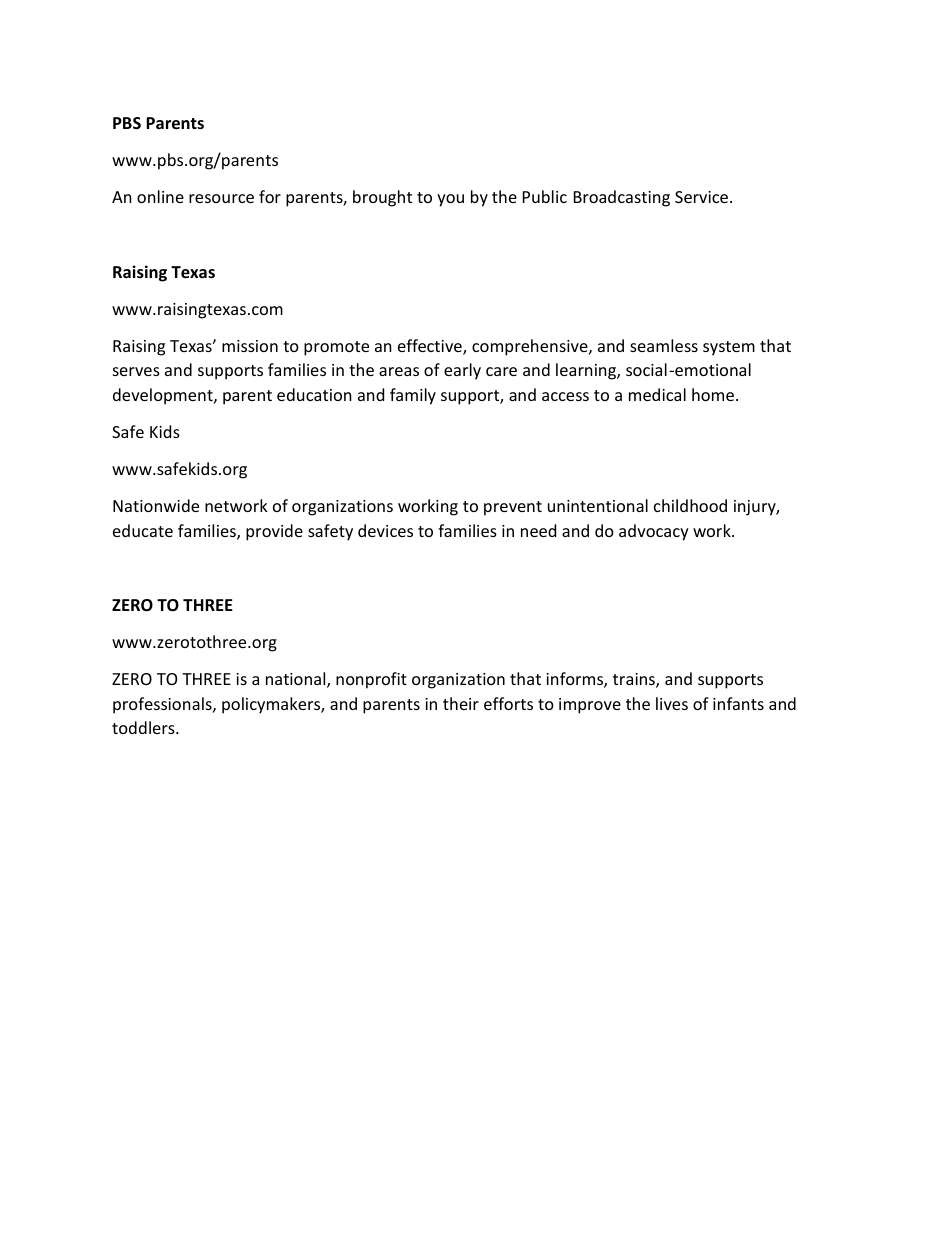 The height and width of the page is (1233, 952). Describe the element at coordinates (274, 532) in the page. I see `provide` at that location.
